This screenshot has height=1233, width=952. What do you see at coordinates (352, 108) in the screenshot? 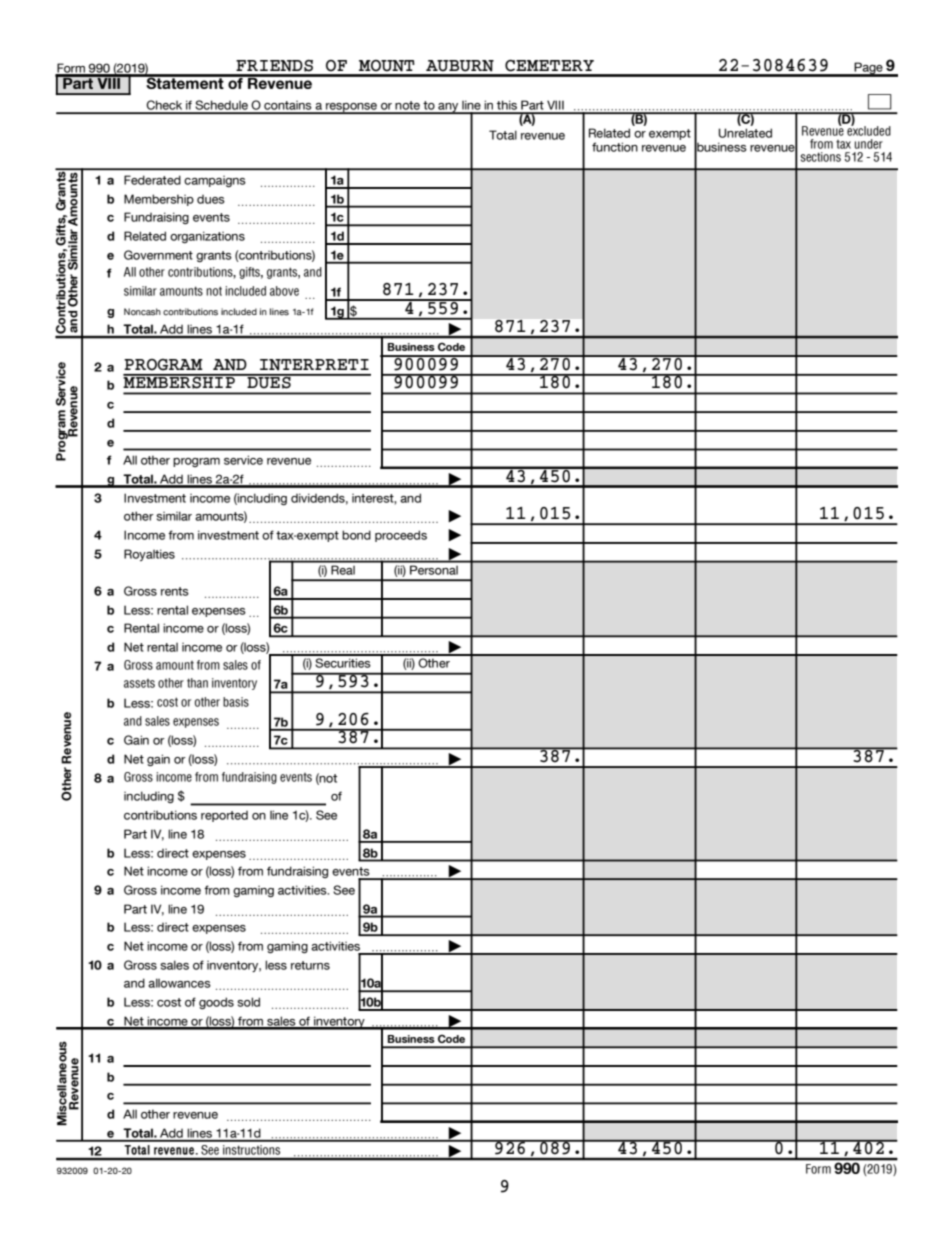
I see `response` at bounding box center [352, 108].
